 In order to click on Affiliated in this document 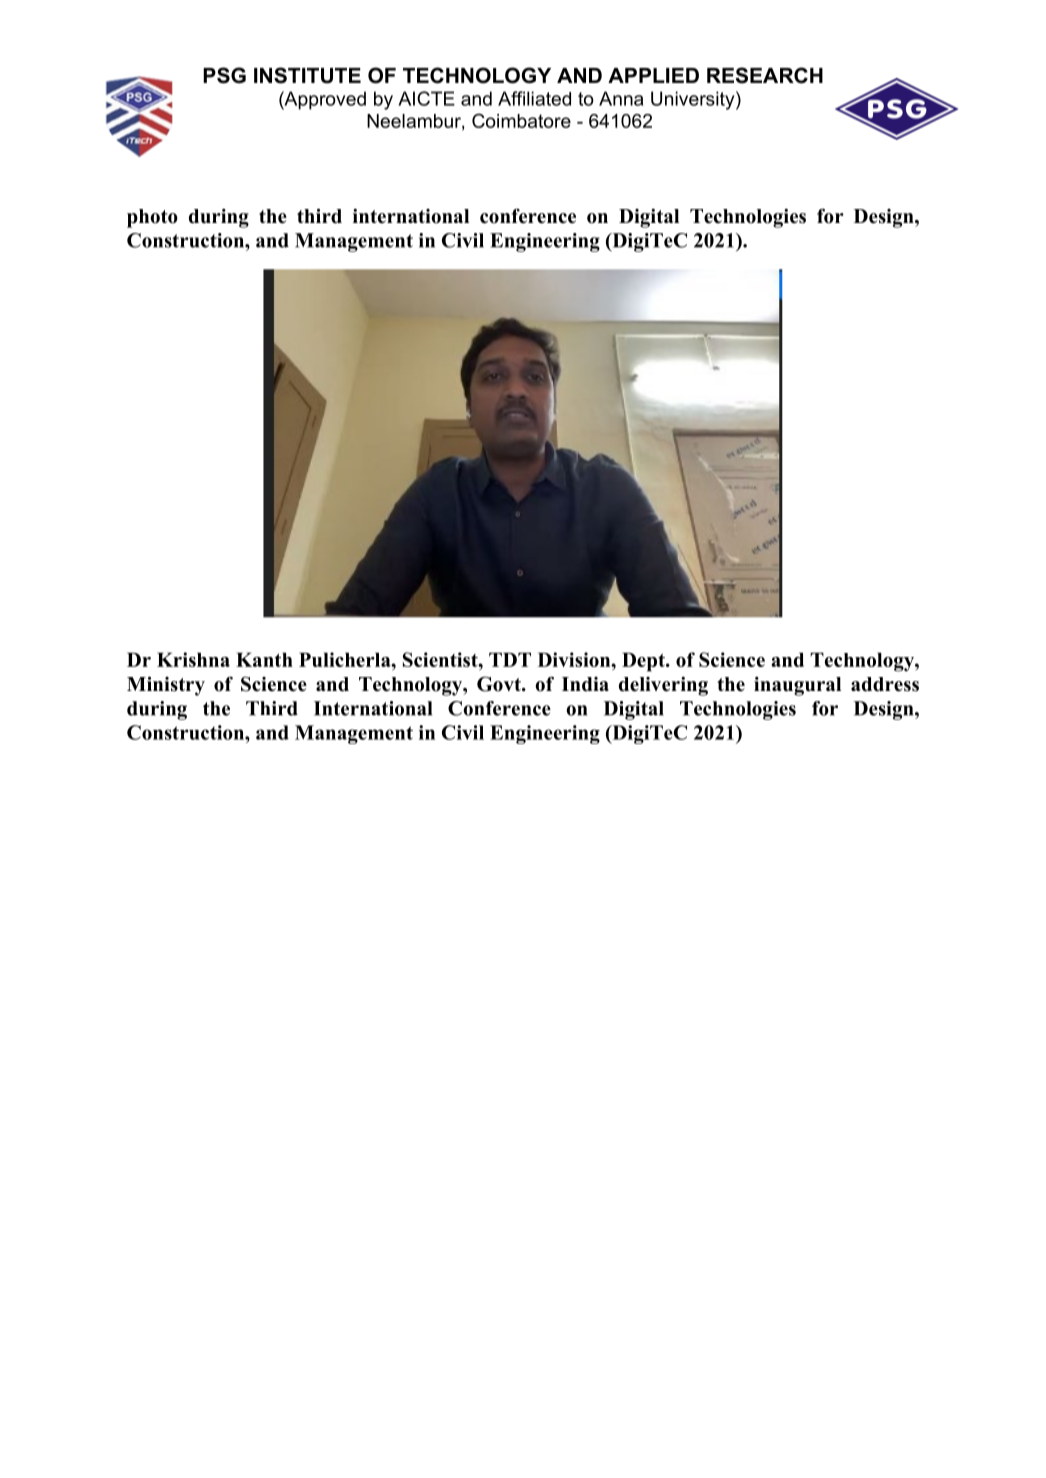, I will do `click(534, 98)`.
